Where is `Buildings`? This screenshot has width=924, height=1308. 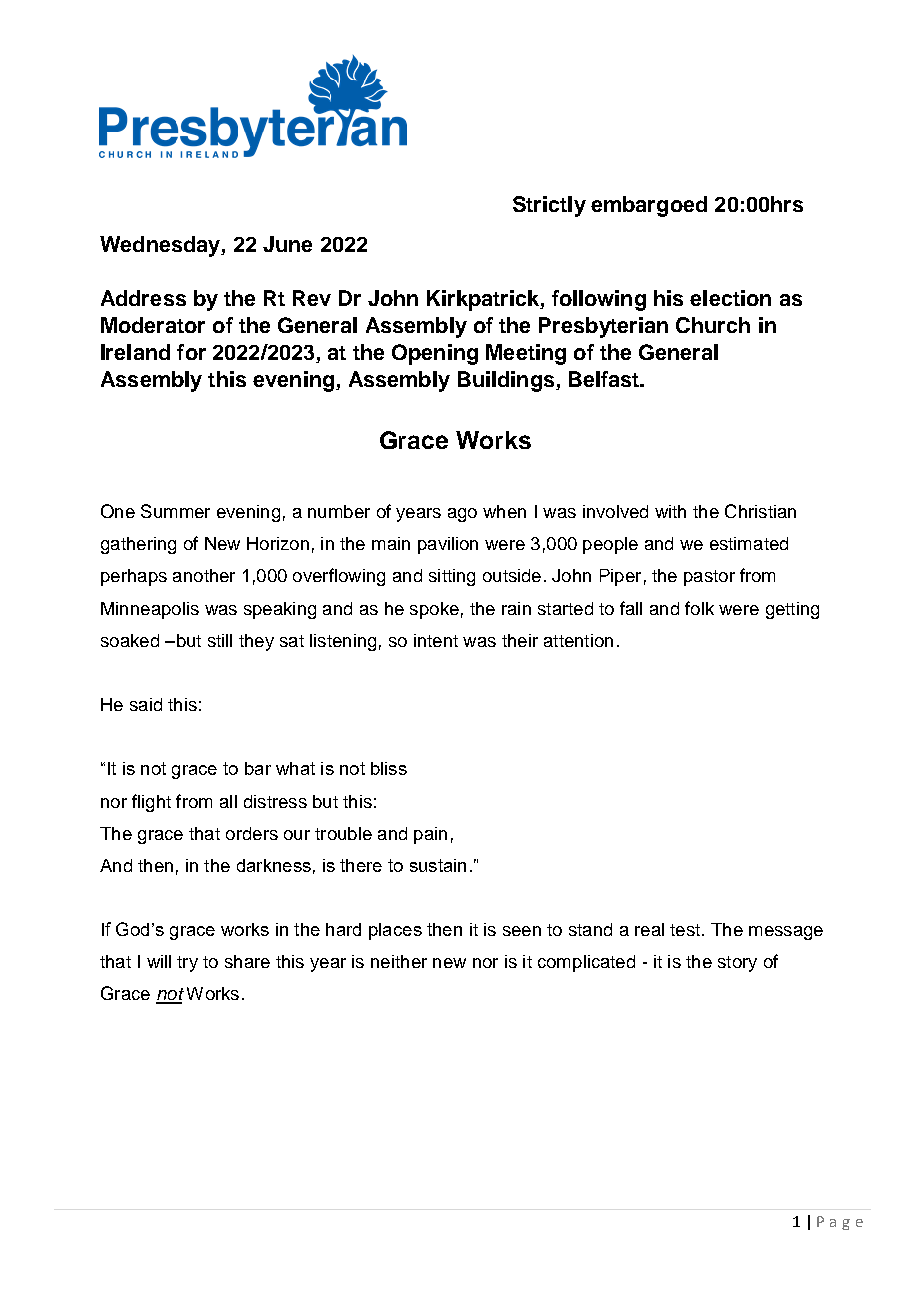
Buildings is located at coordinates (507, 381).
